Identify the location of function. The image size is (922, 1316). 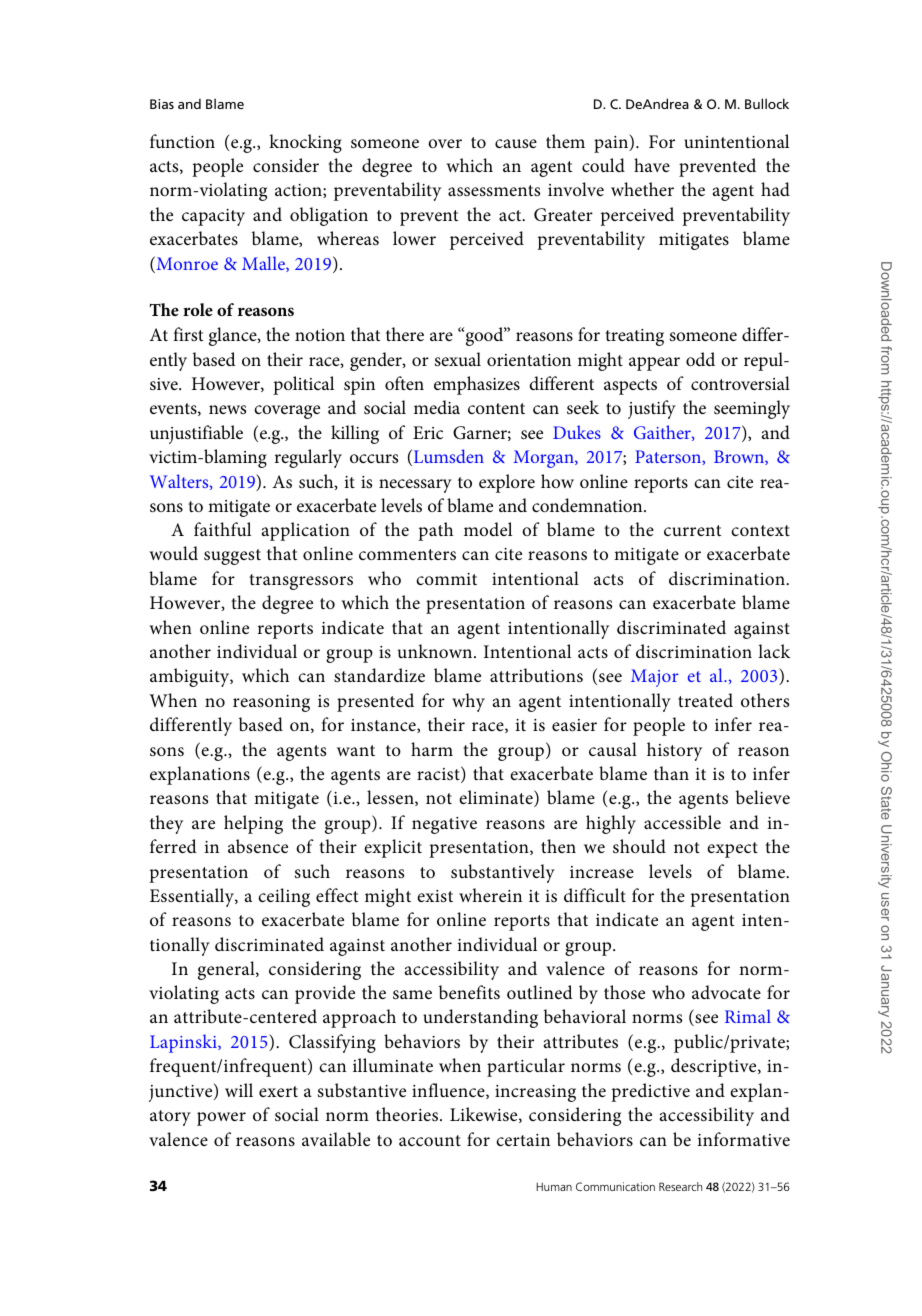
(182, 141).
